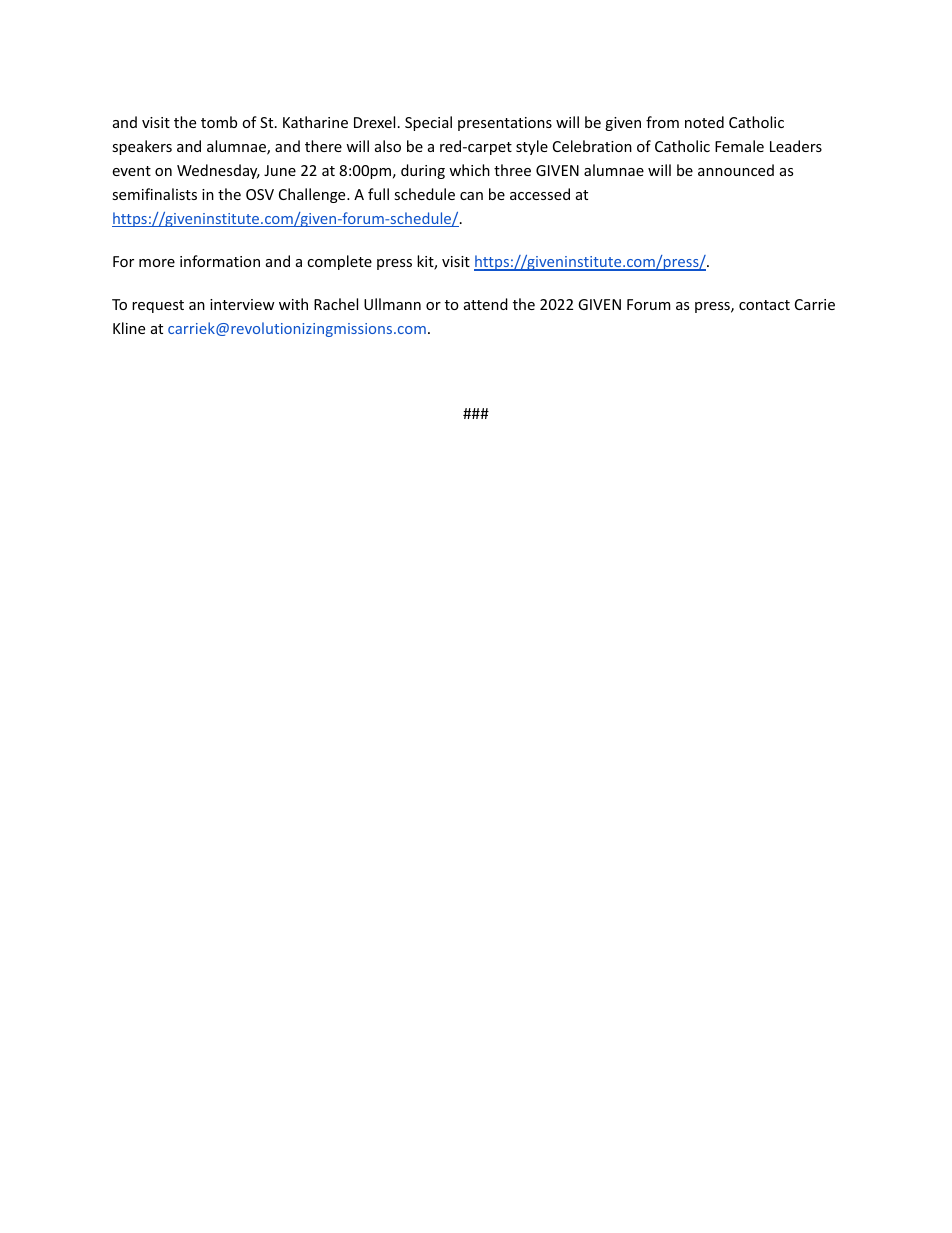  What do you see at coordinates (219, 122) in the image?
I see `tomb` at bounding box center [219, 122].
